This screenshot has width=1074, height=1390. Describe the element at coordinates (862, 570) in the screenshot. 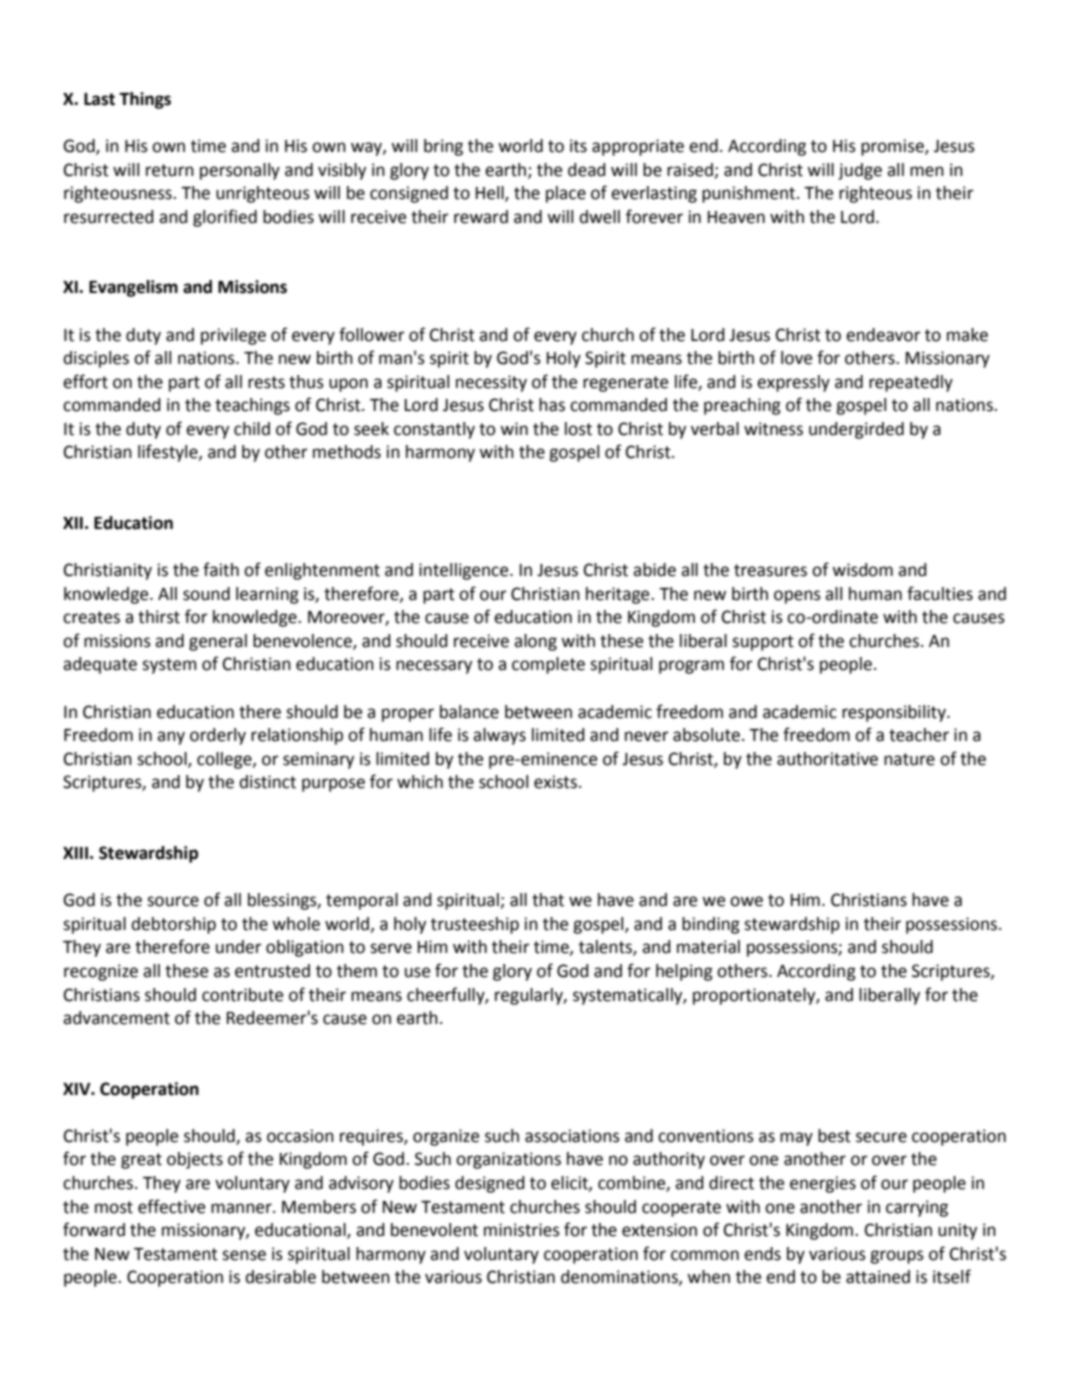

I see `wisdom` at that location.
